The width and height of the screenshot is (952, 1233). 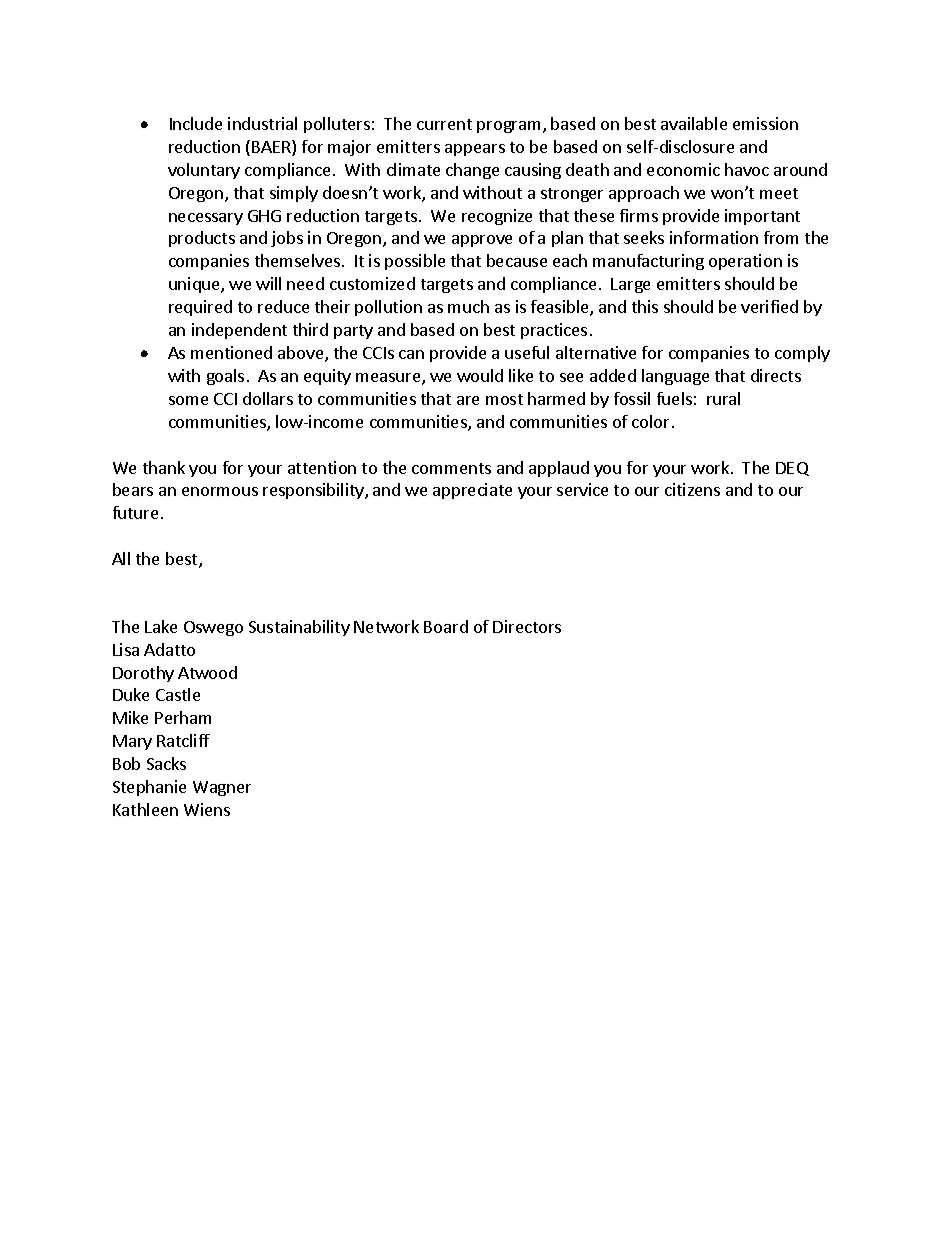 What do you see at coordinates (451, 468) in the screenshot?
I see `comments` at bounding box center [451, 468].
